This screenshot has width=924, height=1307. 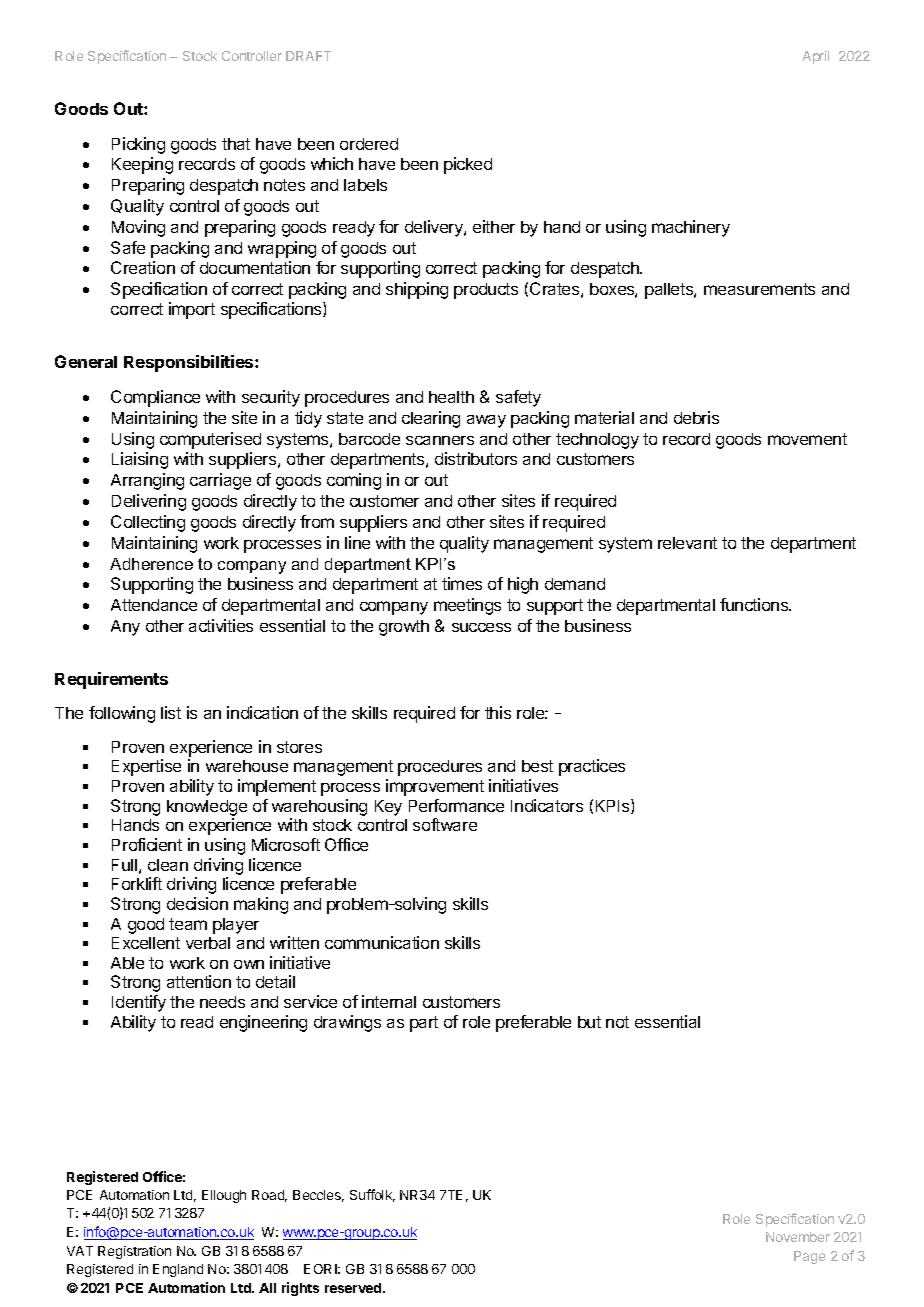 I want to click on picked, so click(x=468, y=165).
